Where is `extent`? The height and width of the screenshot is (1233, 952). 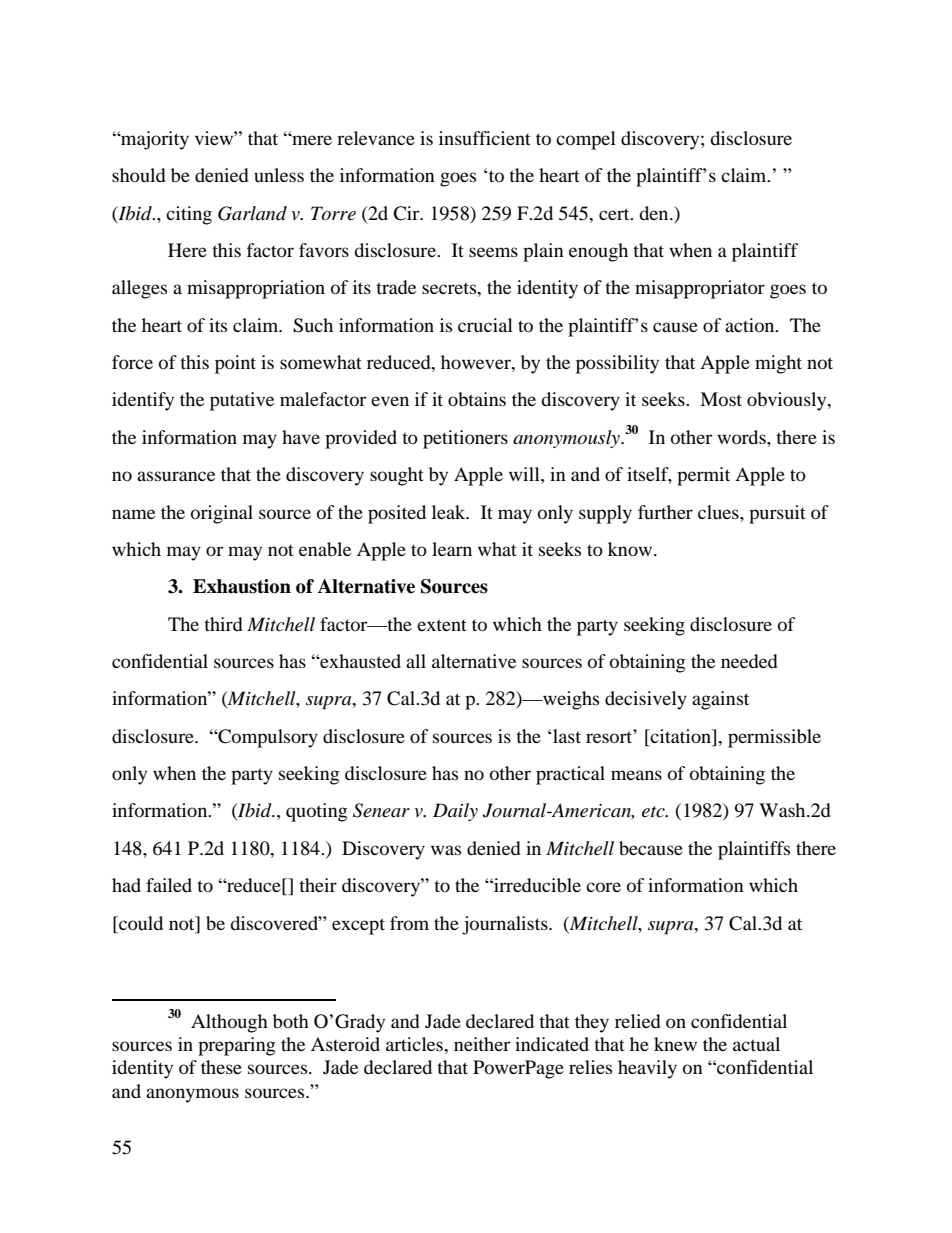
extent is located at coordinates (442, 625).
